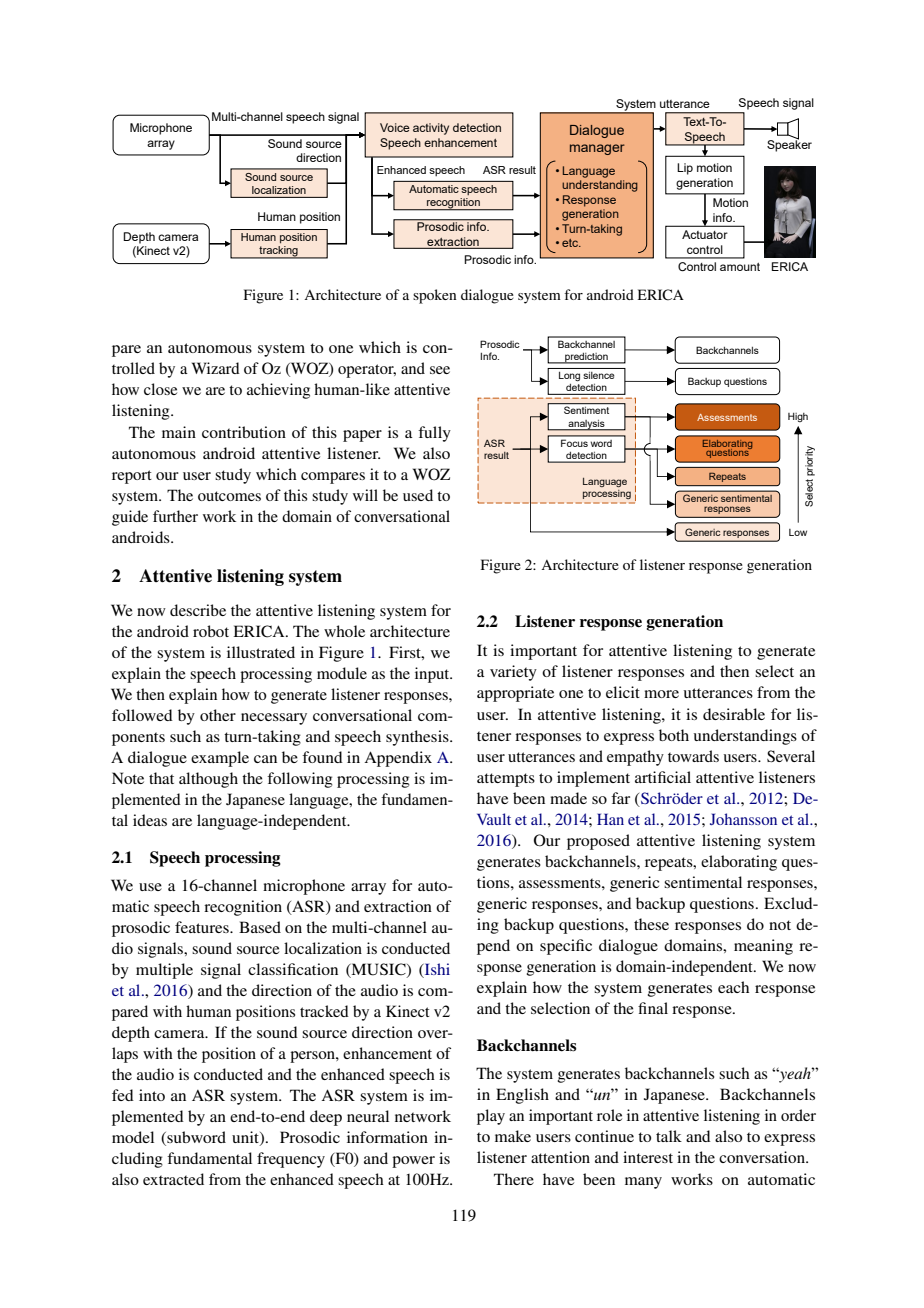 The width and height of the screenshot is (924, 1308). Describe the element at coordinates (798, 417) in the screenshot. I see `High` at that location.
